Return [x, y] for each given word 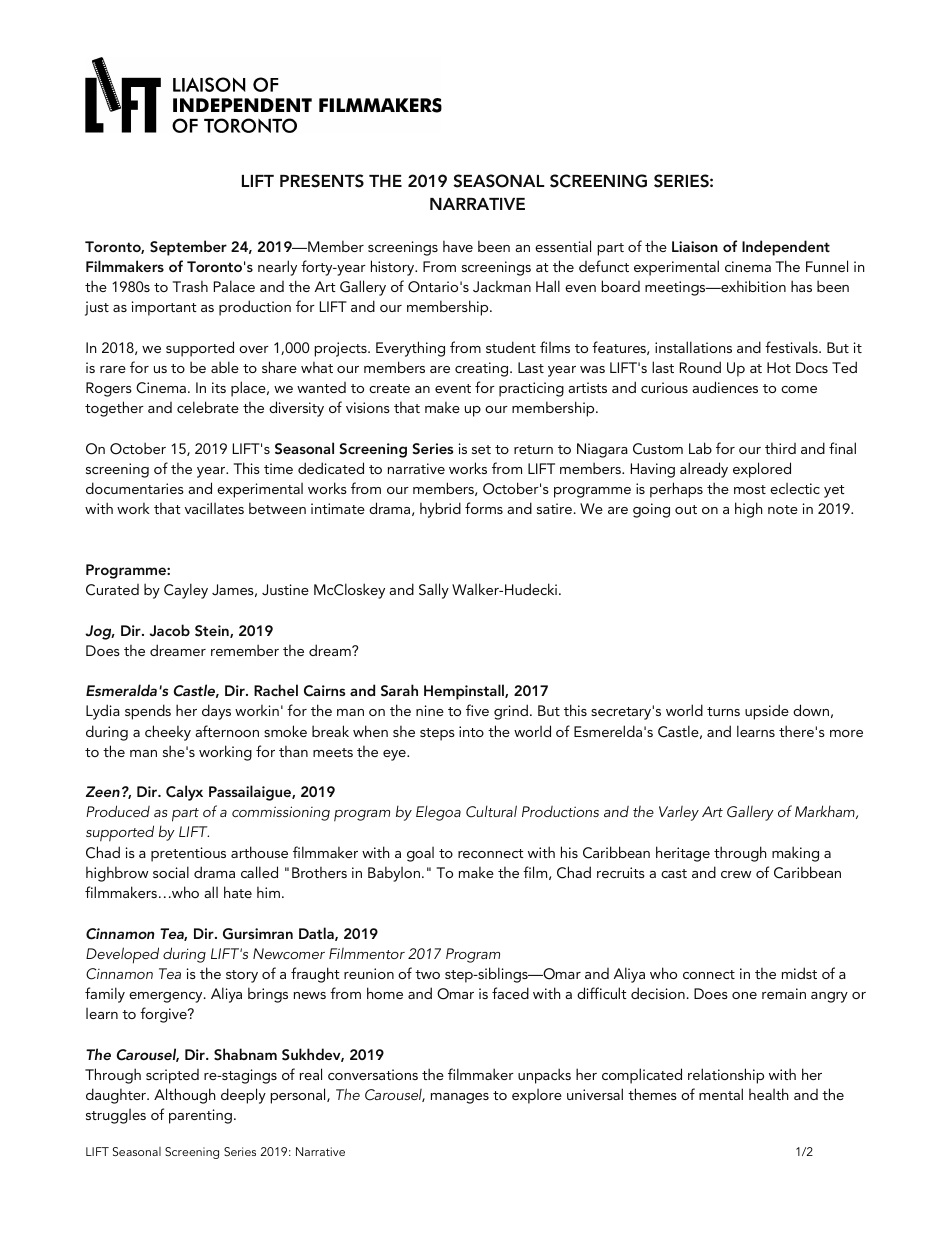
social [171, 872]
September [188, 248]
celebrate [208, 407]
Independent [786, 248]
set [481, 449]
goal [420, 854]
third [780, 448]
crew [736, 874]
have [458, 246]
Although [185, 1096]
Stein [213, 631]
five [477, 710]
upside [767, 712]
